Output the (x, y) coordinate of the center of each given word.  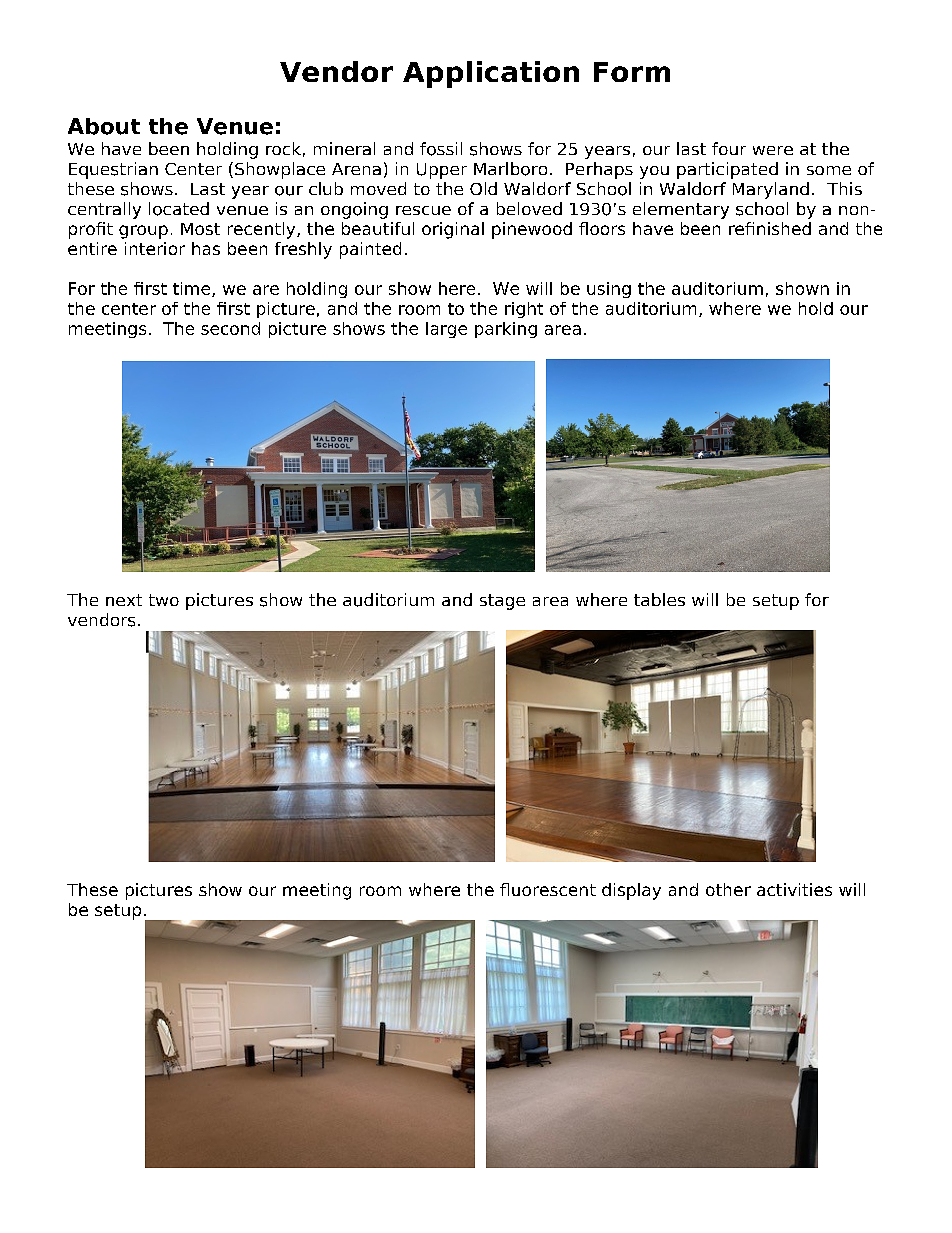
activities (794, 889)
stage (502, 602)
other (728, 889)
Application (491, 74)
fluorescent (548, 889)
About (104, 126)
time (193, 289)
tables (659, 599)
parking (506, 330)
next (124, 600)
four (729, 148)
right (524, 310)
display (631, 891)
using (609, 290)
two (164, 600)
